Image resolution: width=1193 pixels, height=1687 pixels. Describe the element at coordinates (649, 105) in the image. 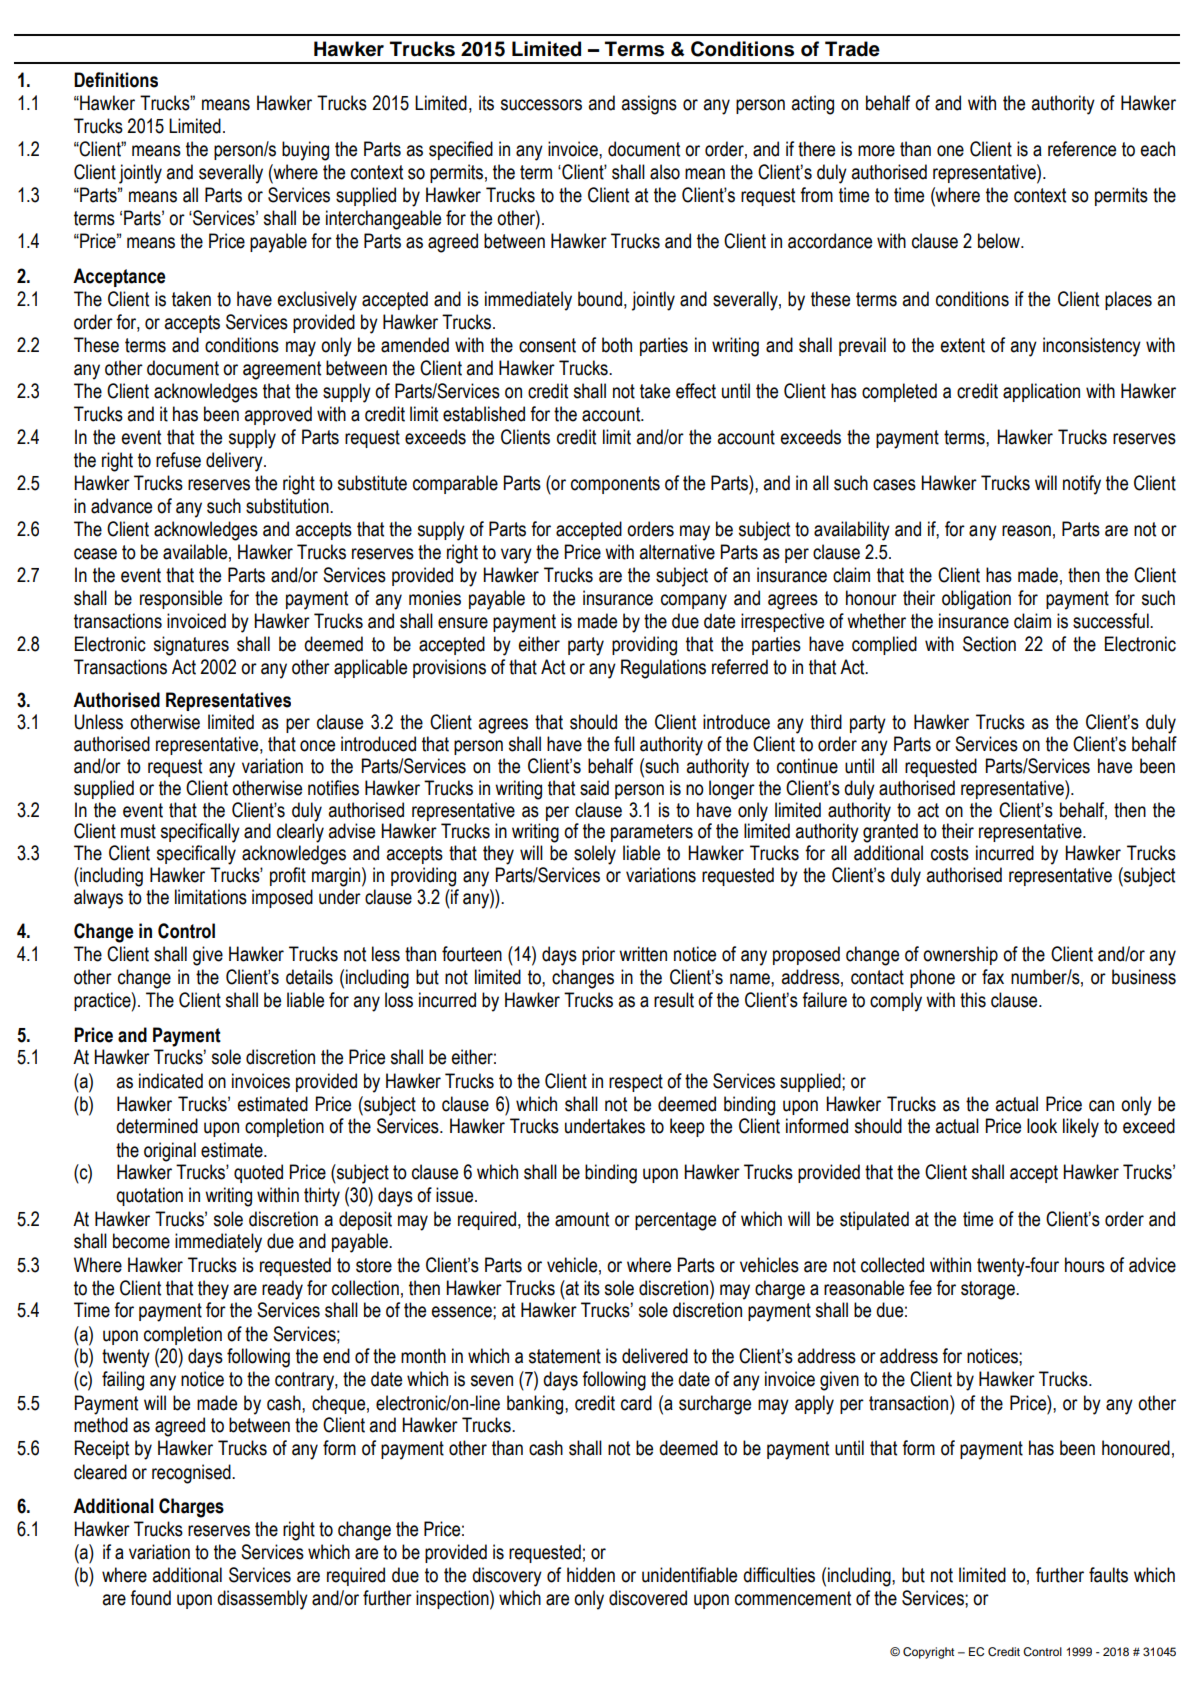

I see `assigns` at that location.
